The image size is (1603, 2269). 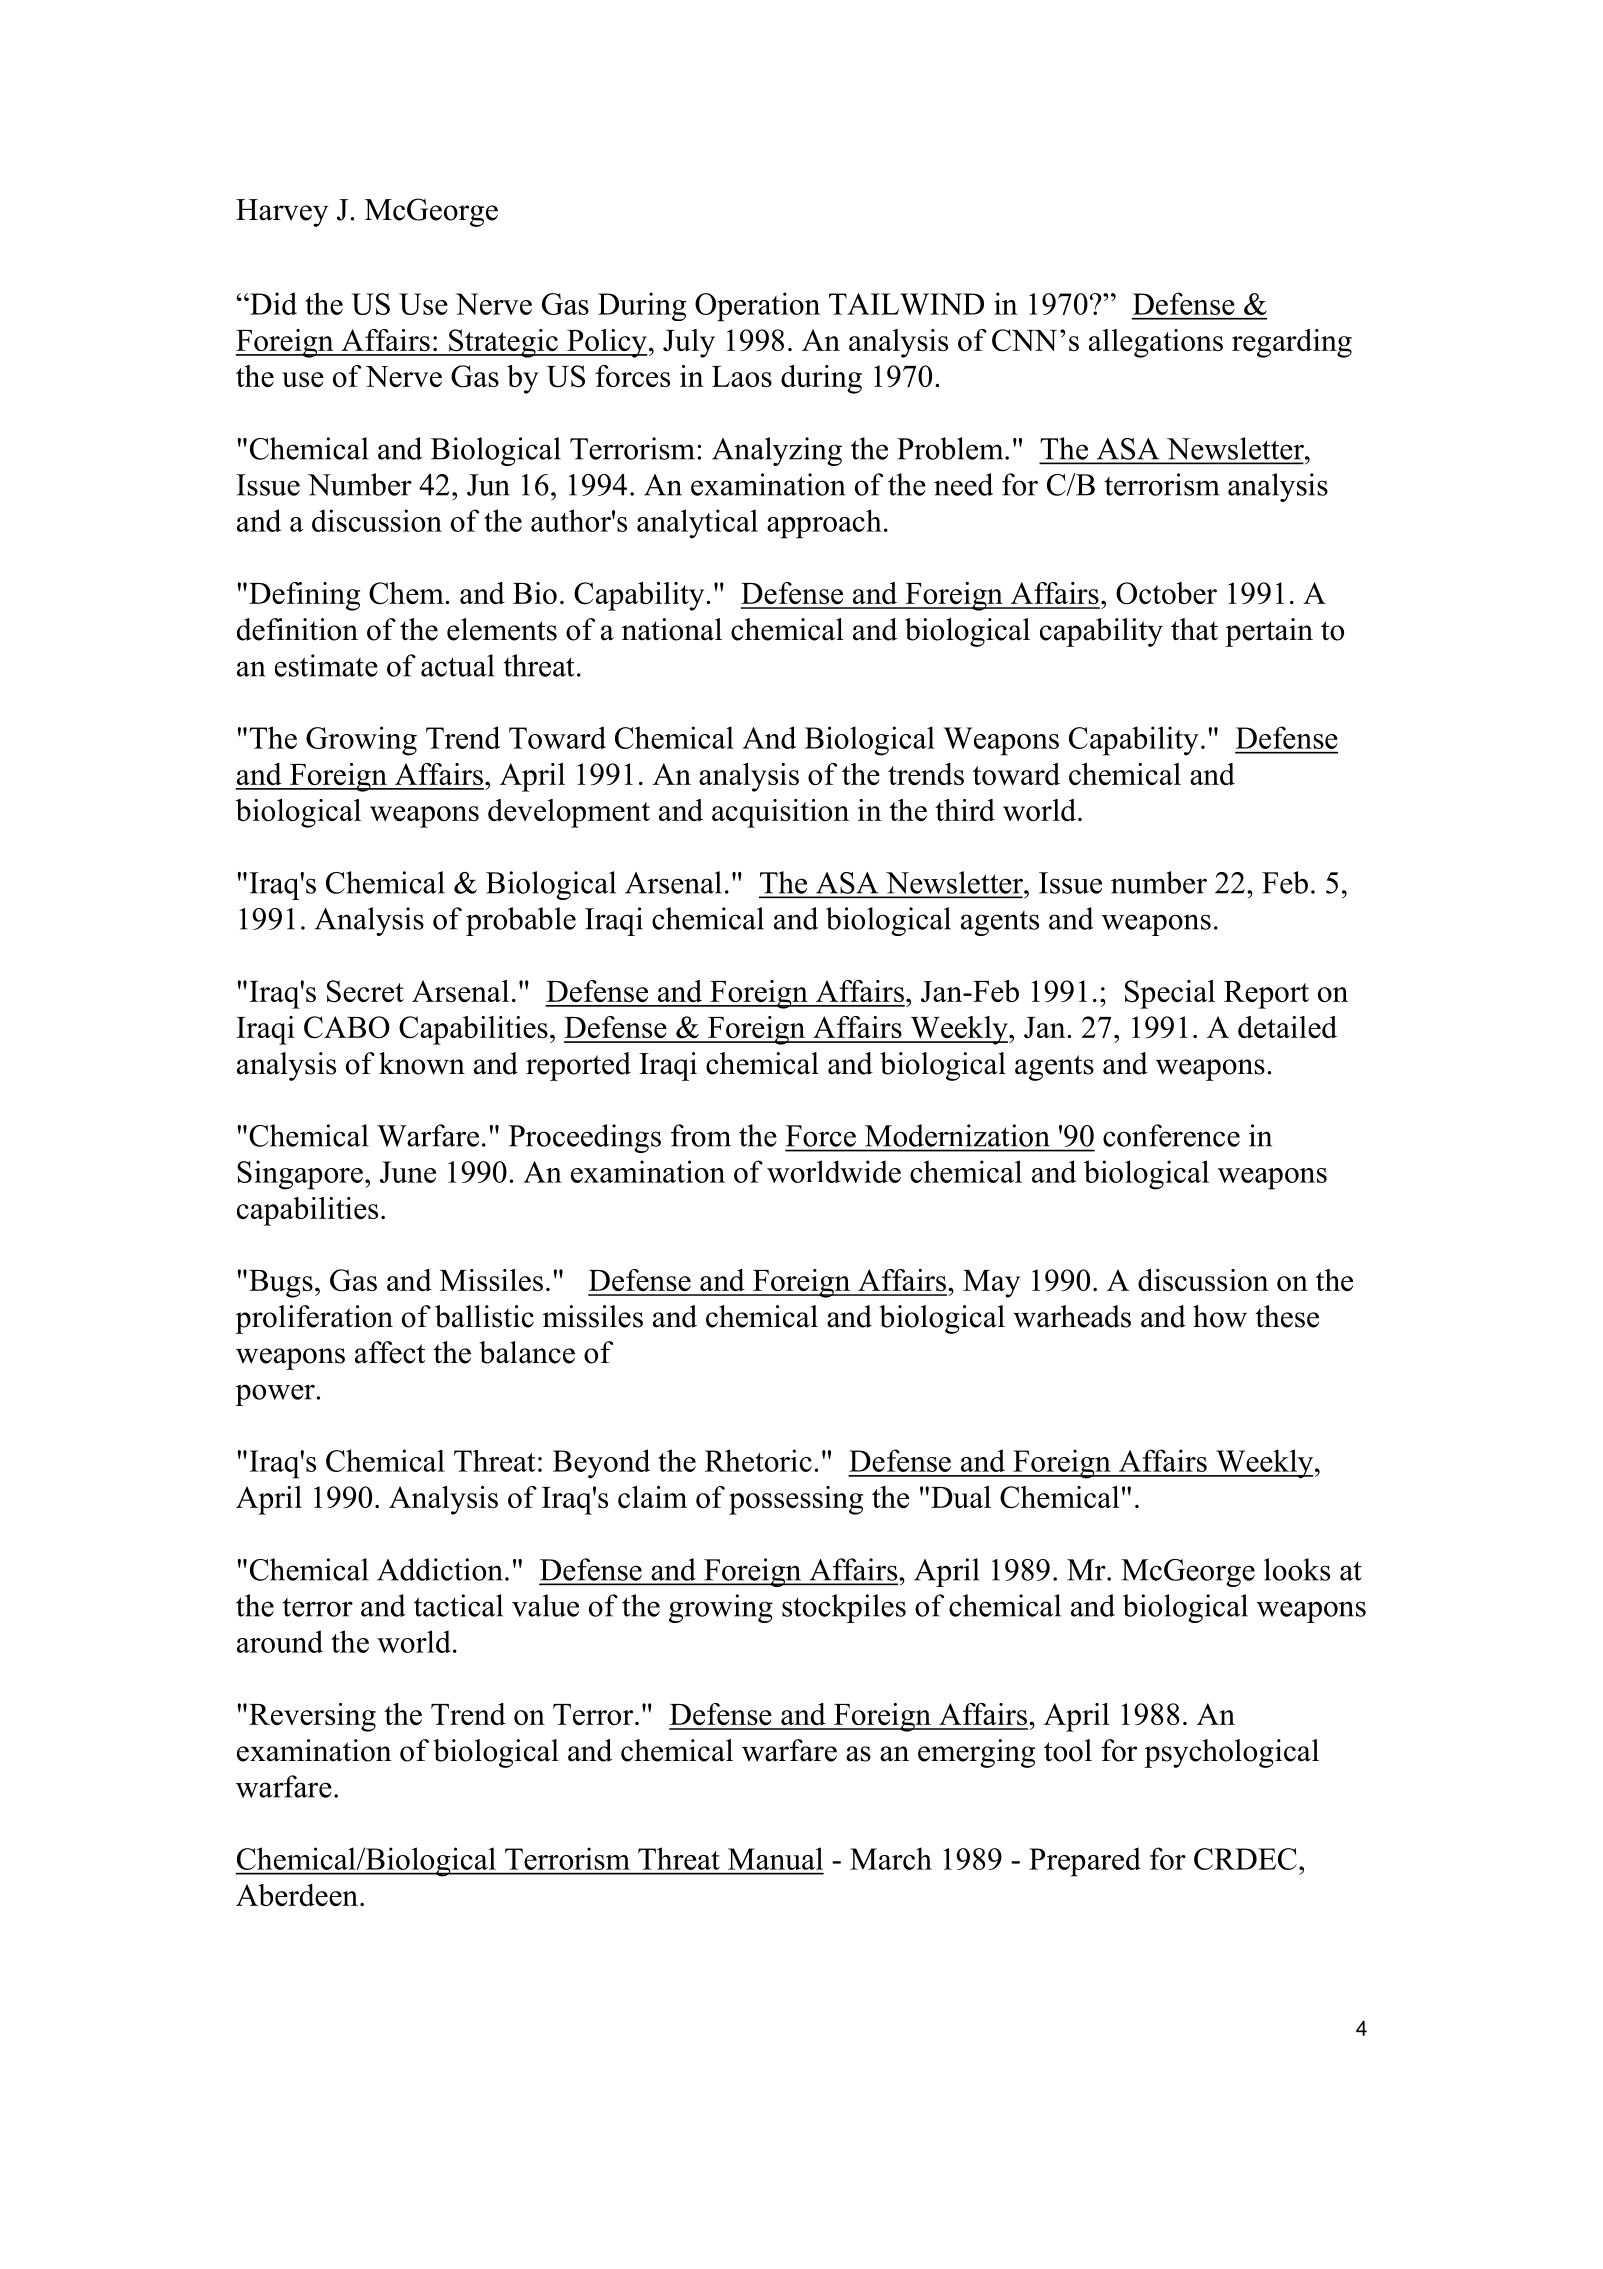 What do you see at coordinates (672, 629) in the image?
I see `national` at bounding box center [672, 629].
